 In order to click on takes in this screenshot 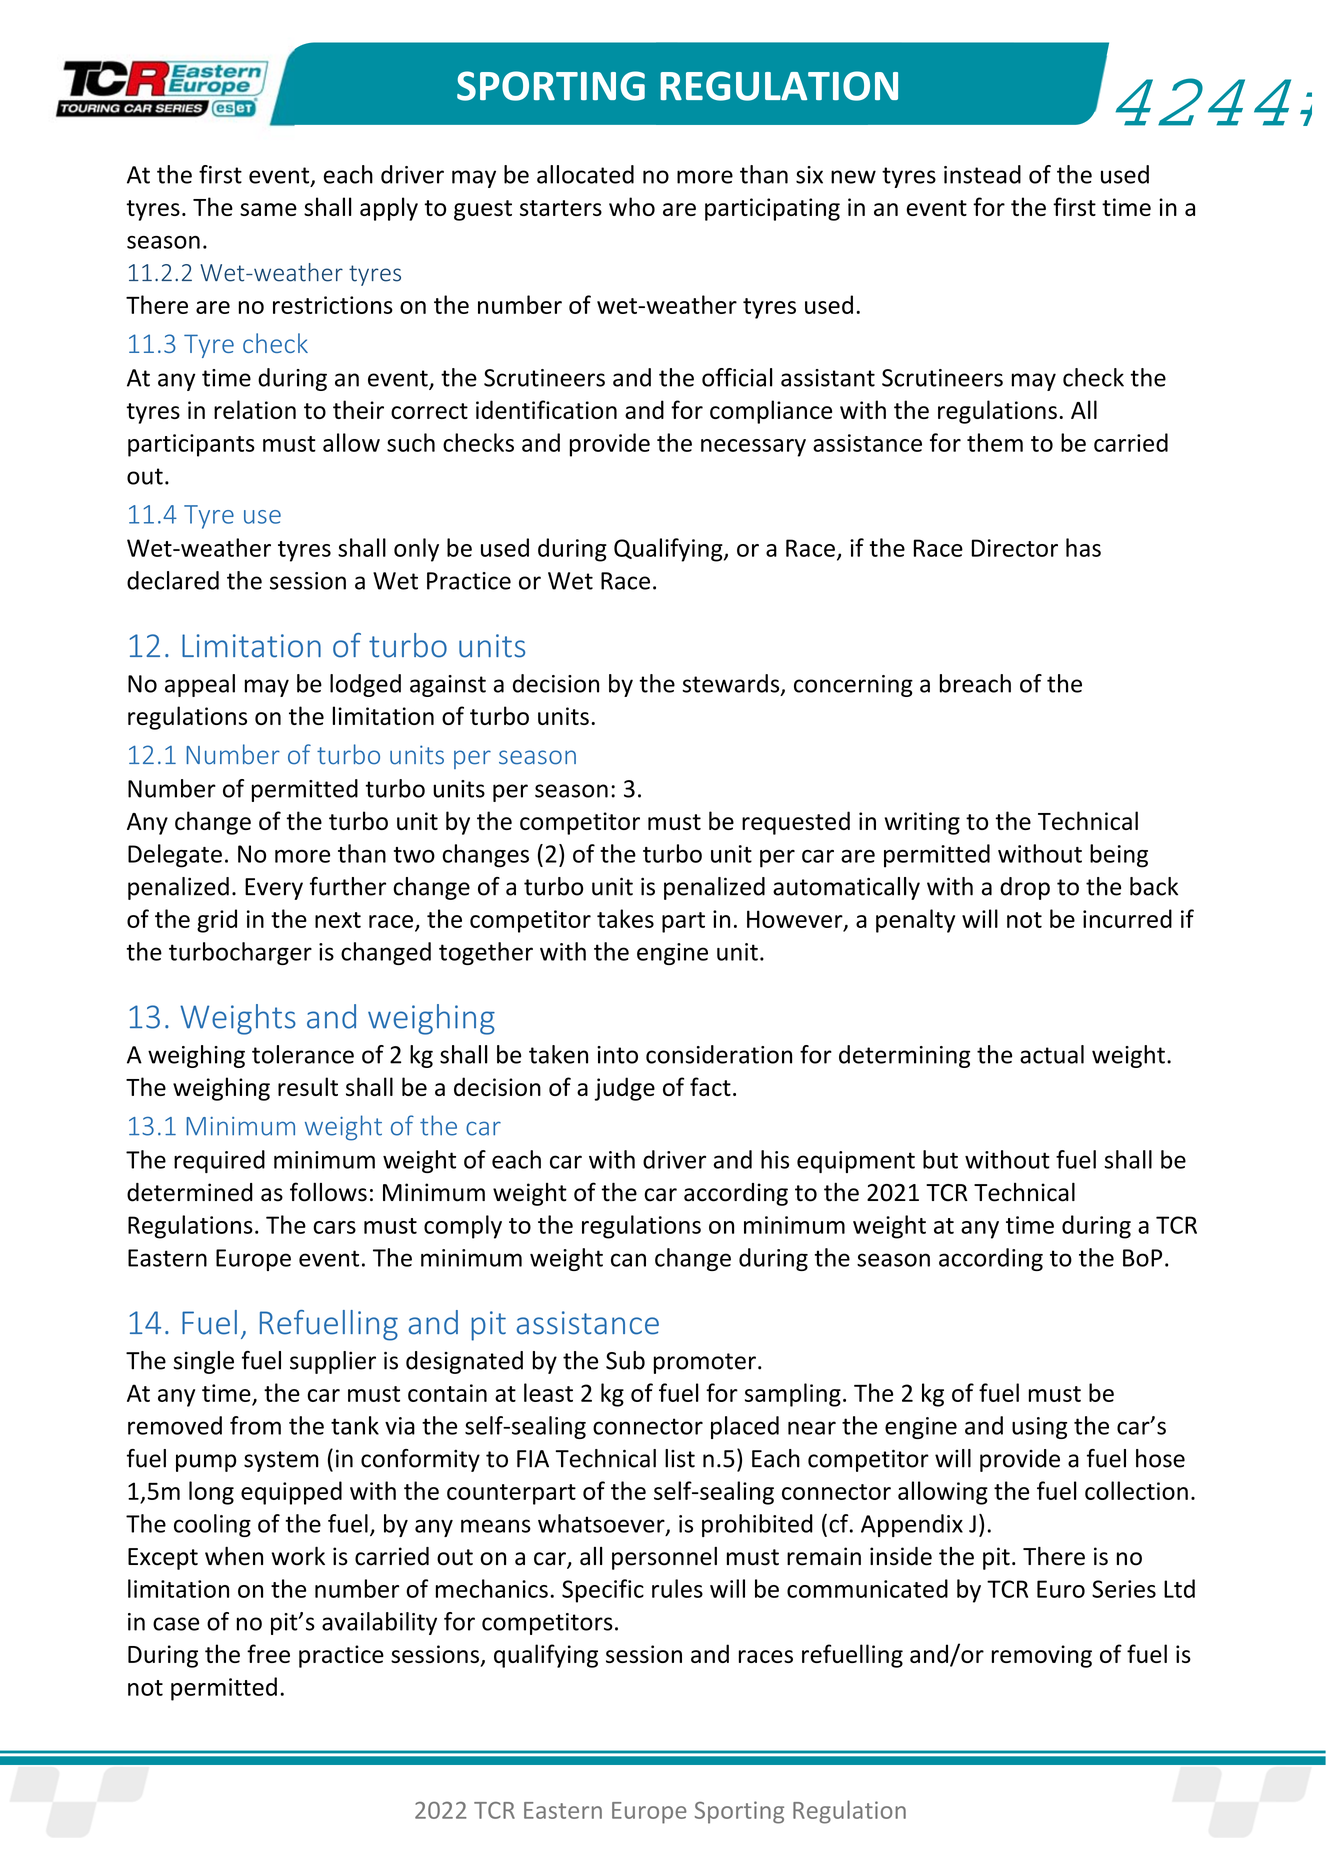, I will do `click(625, 918)`.
